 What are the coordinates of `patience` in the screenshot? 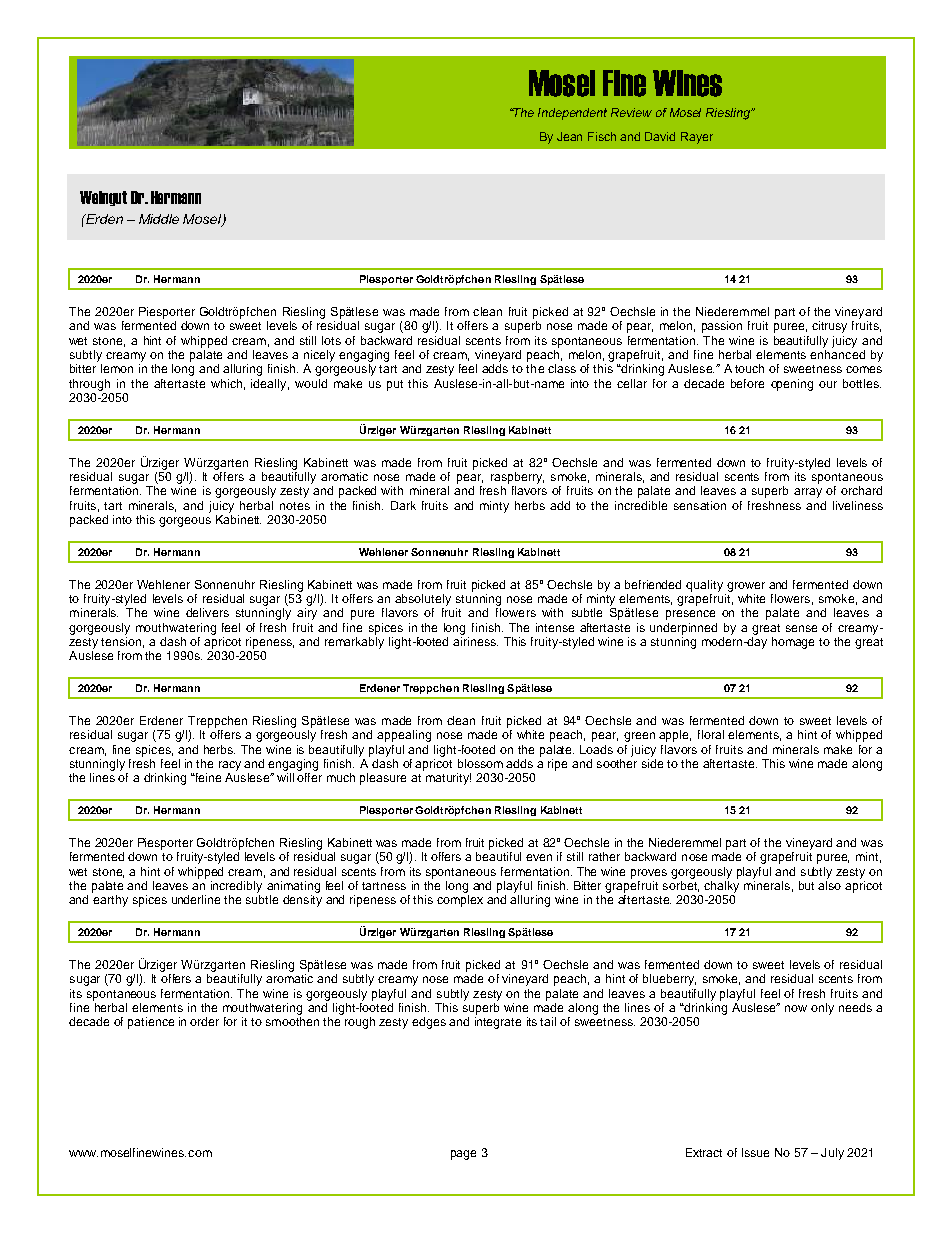 It's located at (151, 1023).
